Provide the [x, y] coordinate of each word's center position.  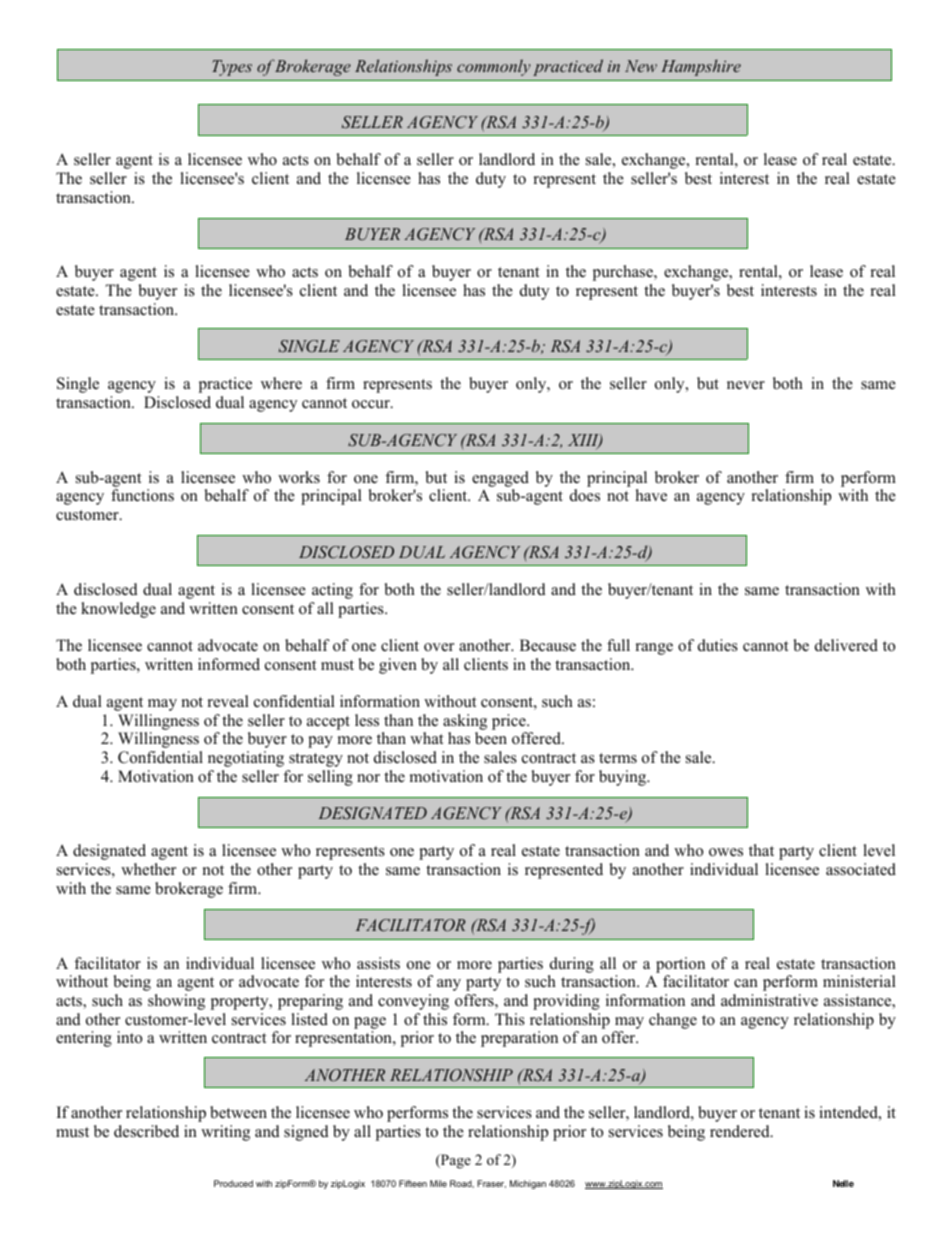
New [641, 66]
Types [232, 68]
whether [148, 869]
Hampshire [701, 67]
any [449, 985]
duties [718, 645]
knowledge [118, 610]
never [746, 385]
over [439, 647]
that [761, 850]
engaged [500, 480]
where [281, 383]
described [146, 1131]
